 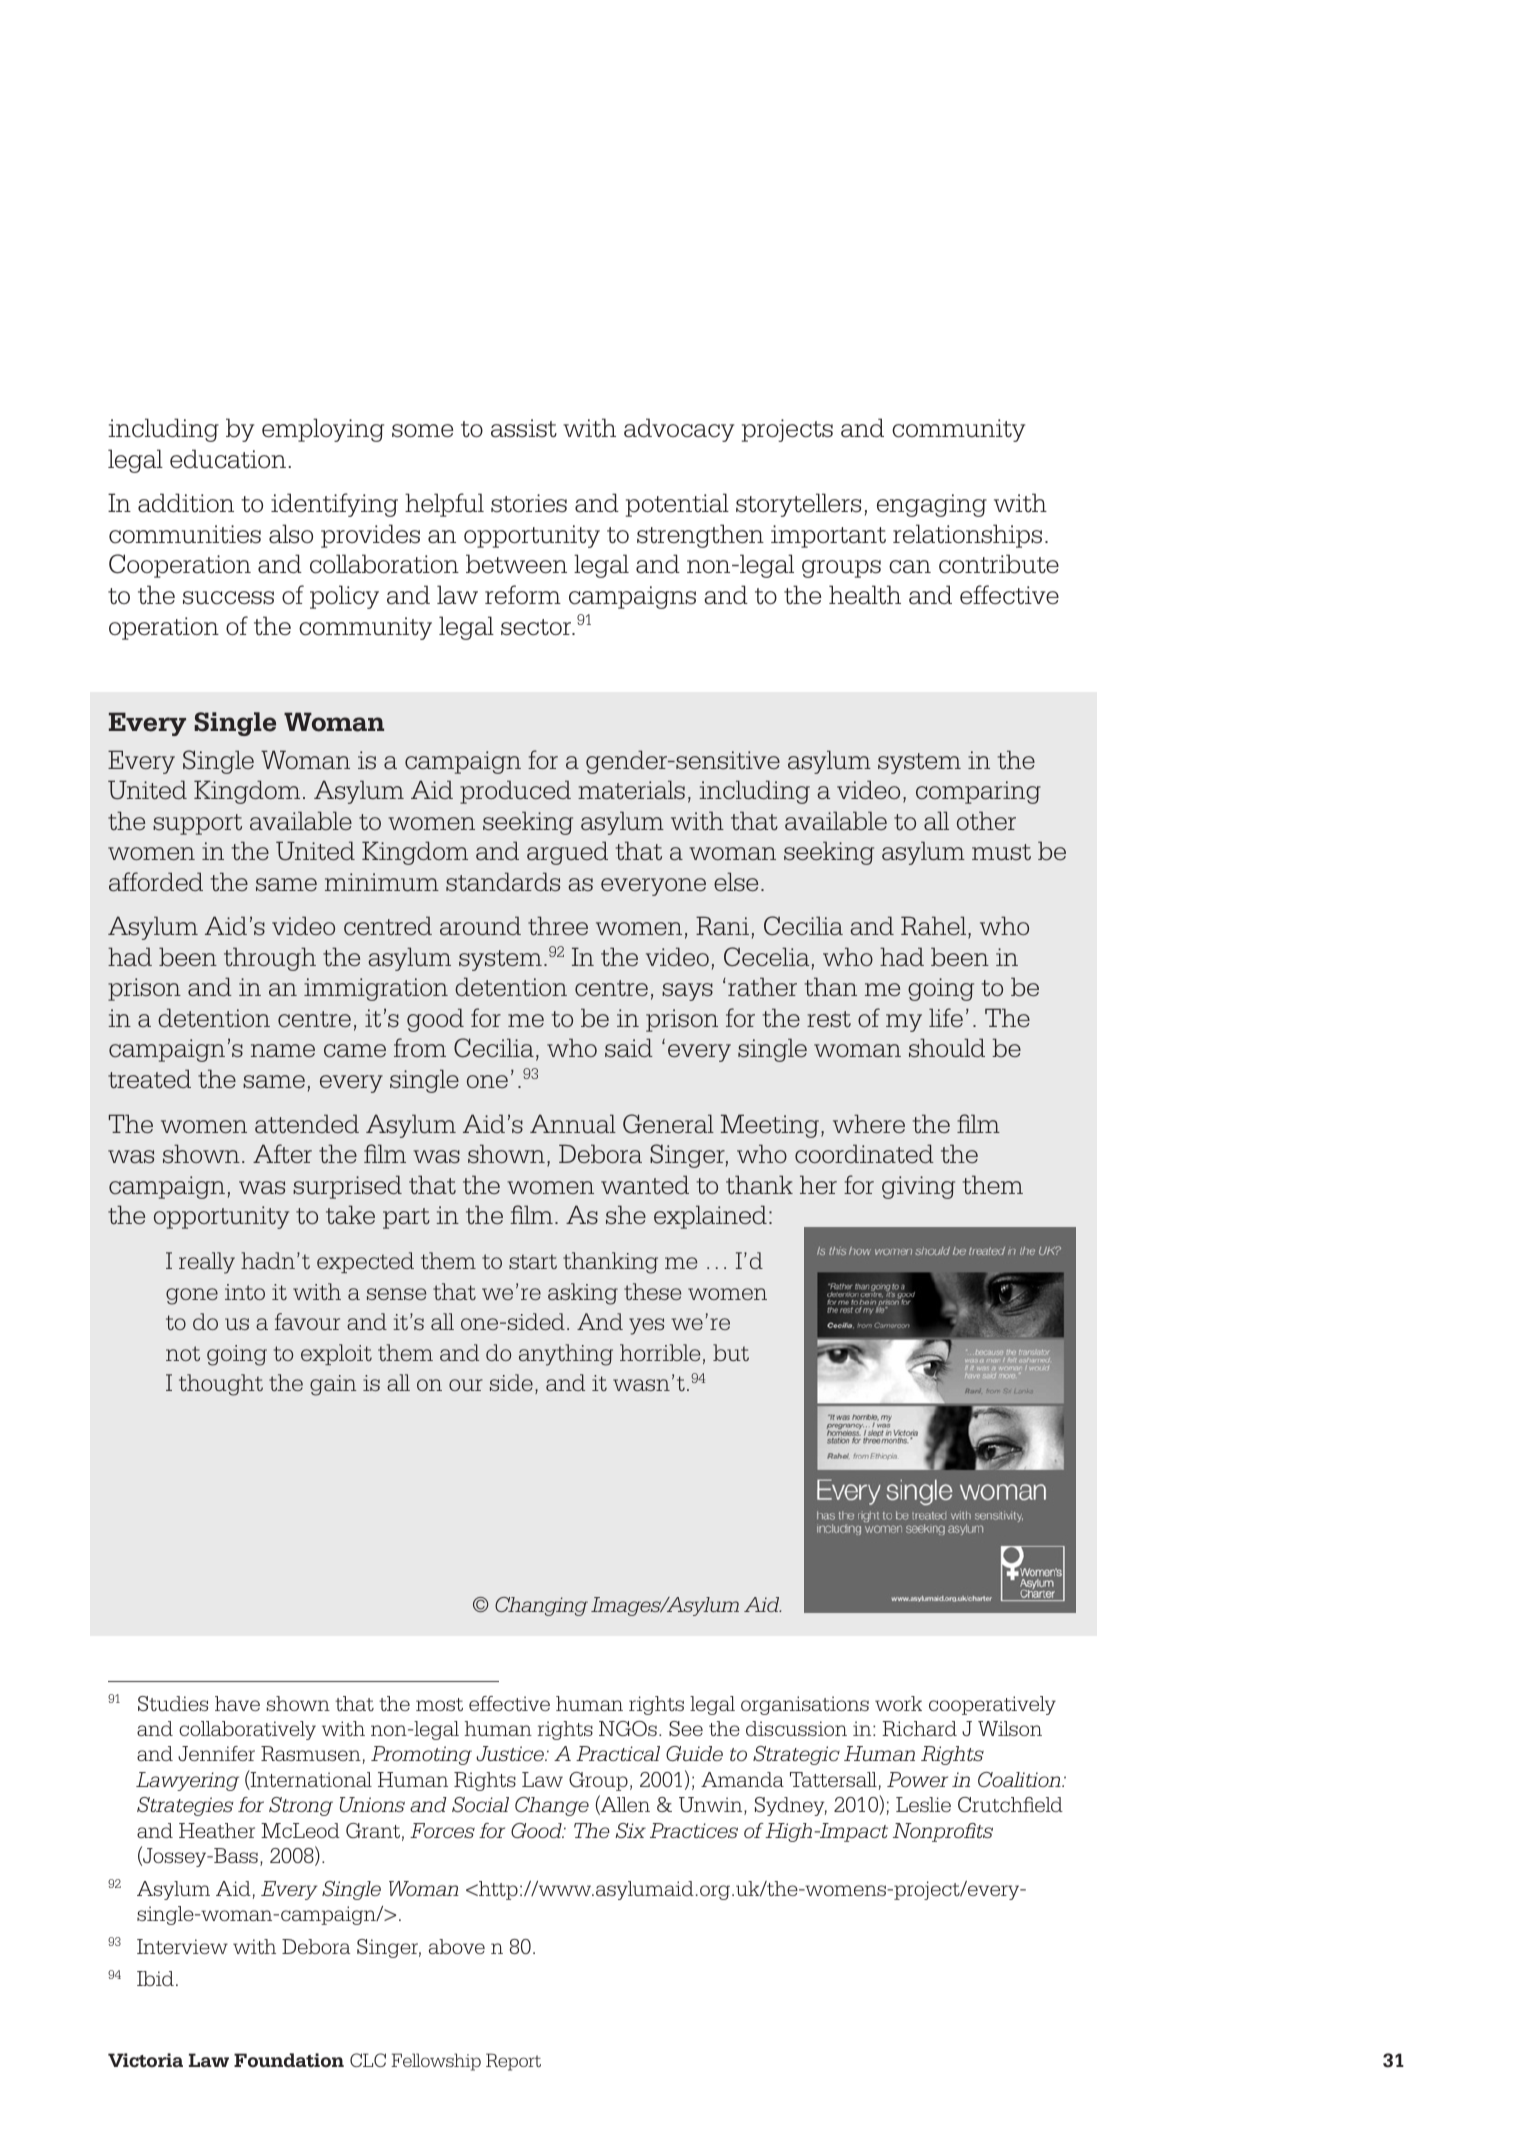 I want to click on other, so click(x=986, y=820).
